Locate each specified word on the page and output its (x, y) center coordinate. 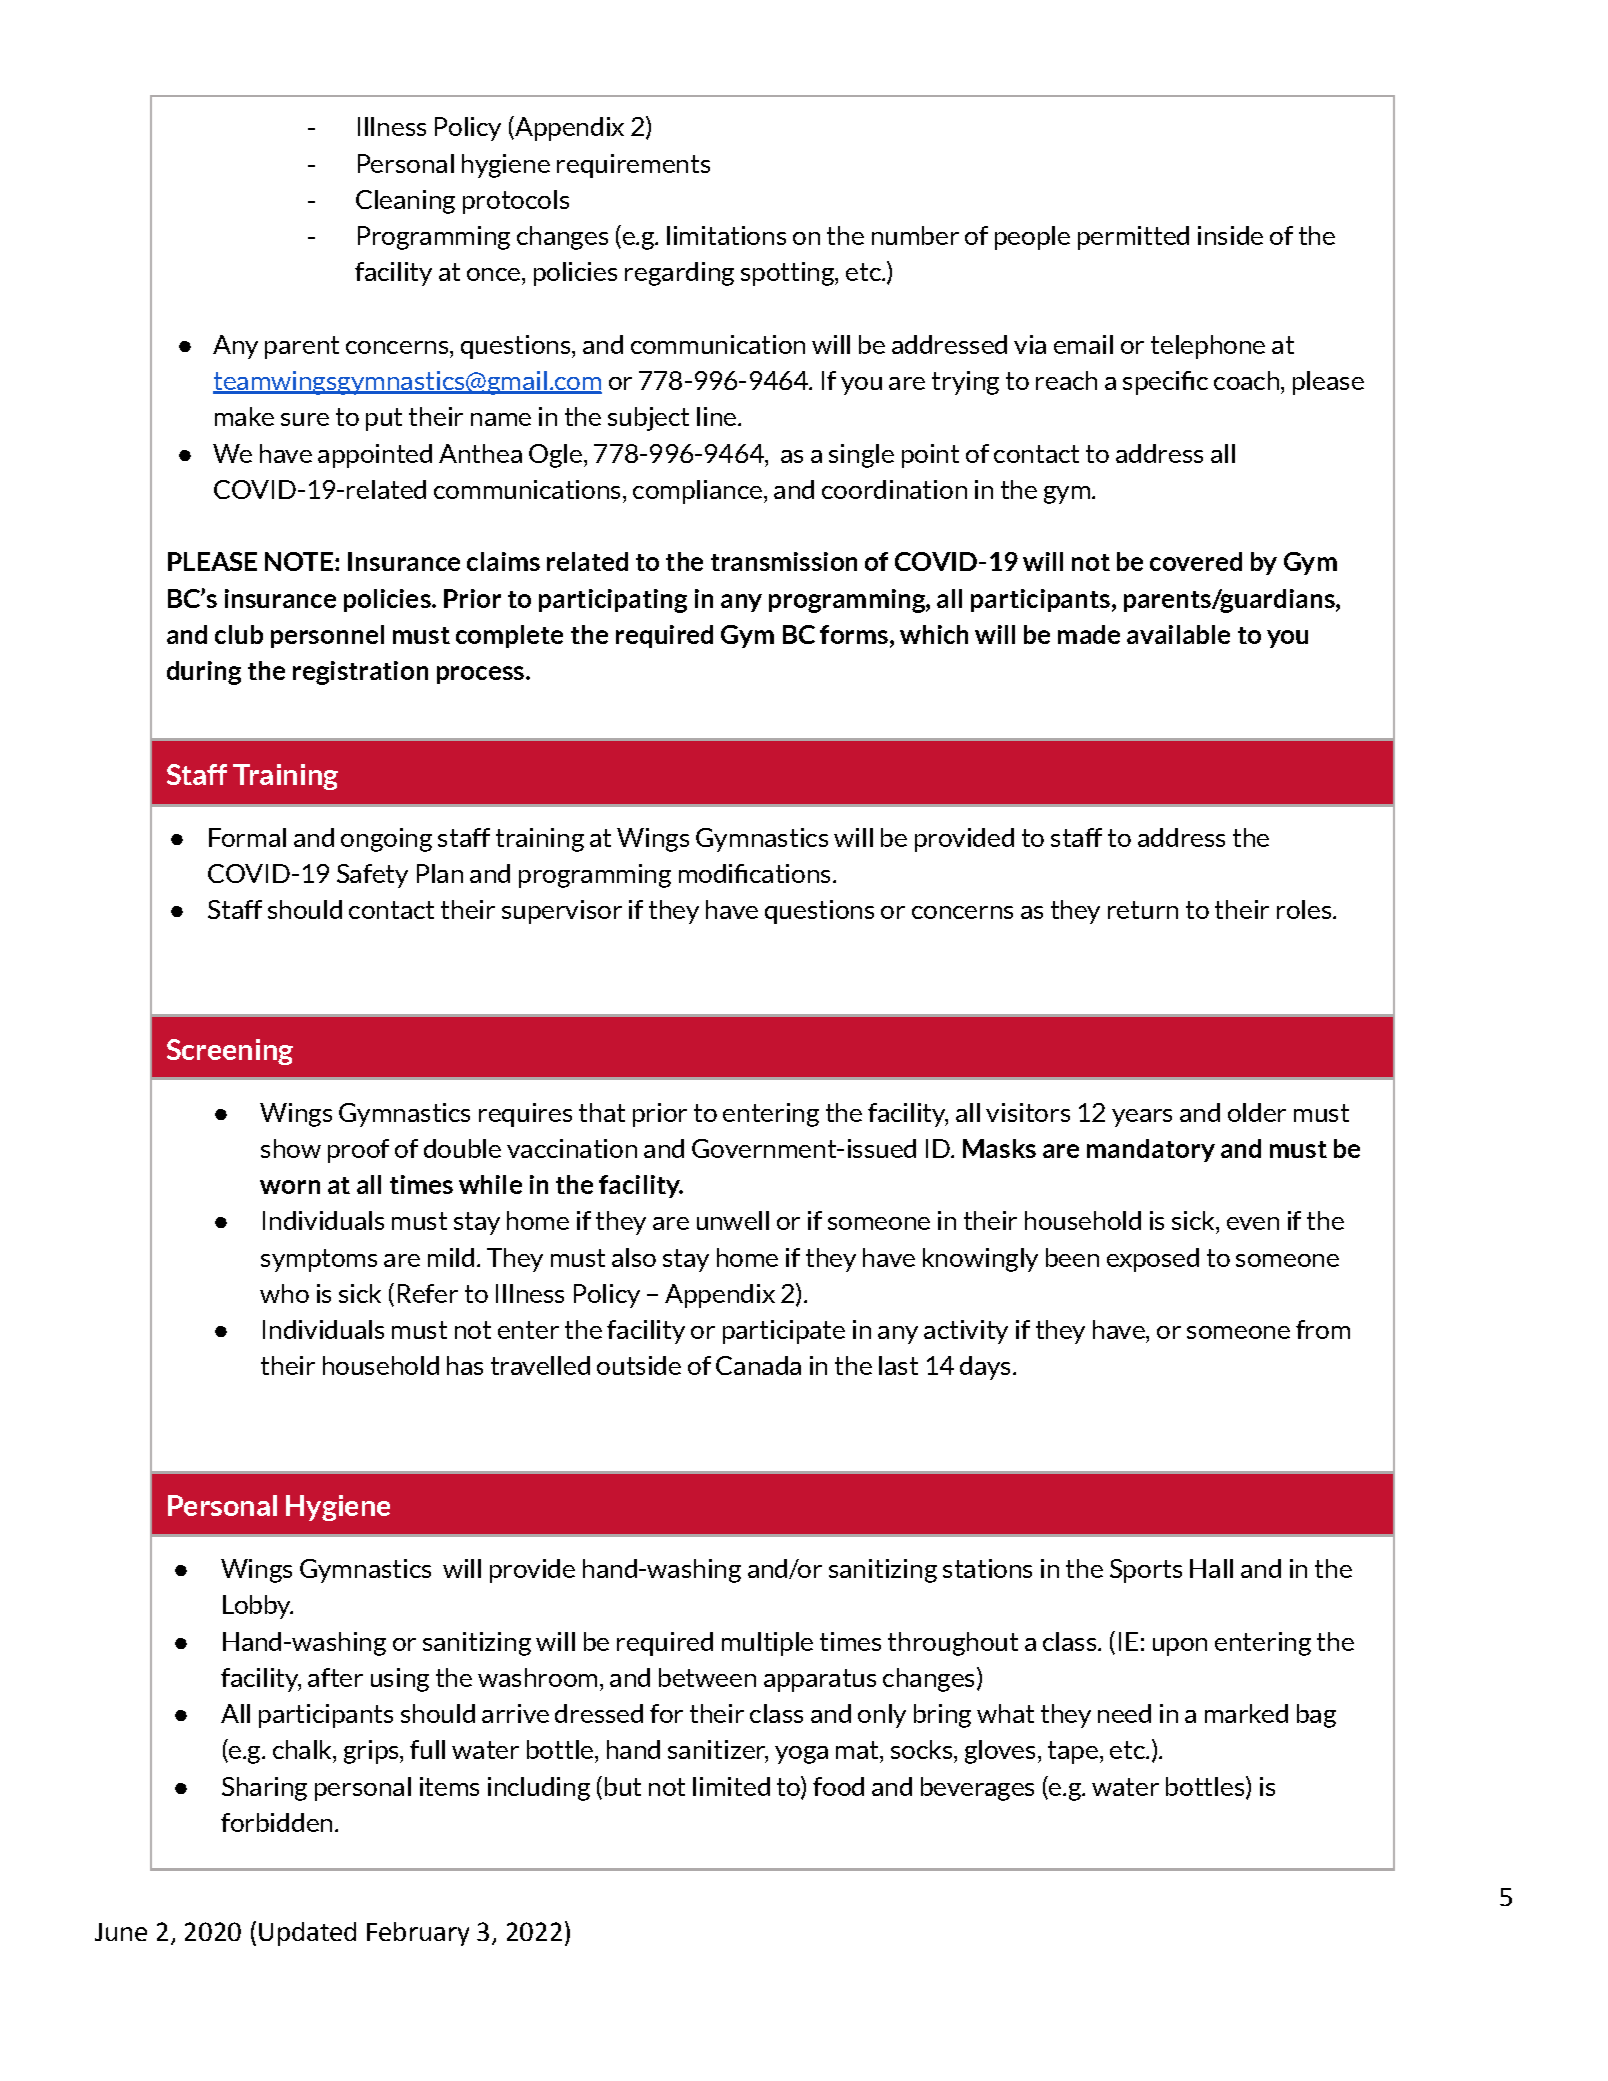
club (239, 634)
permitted (1133, 238)
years (1142, 1118)
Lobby (258, 1607)
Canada (758, 1365)
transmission (784, 561)
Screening (230, 1052)
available (1178, 634)
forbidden (276, 1822)
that (602, 1112)
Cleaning (405, 202)
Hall (1211, 1568)
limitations (726, 235)
